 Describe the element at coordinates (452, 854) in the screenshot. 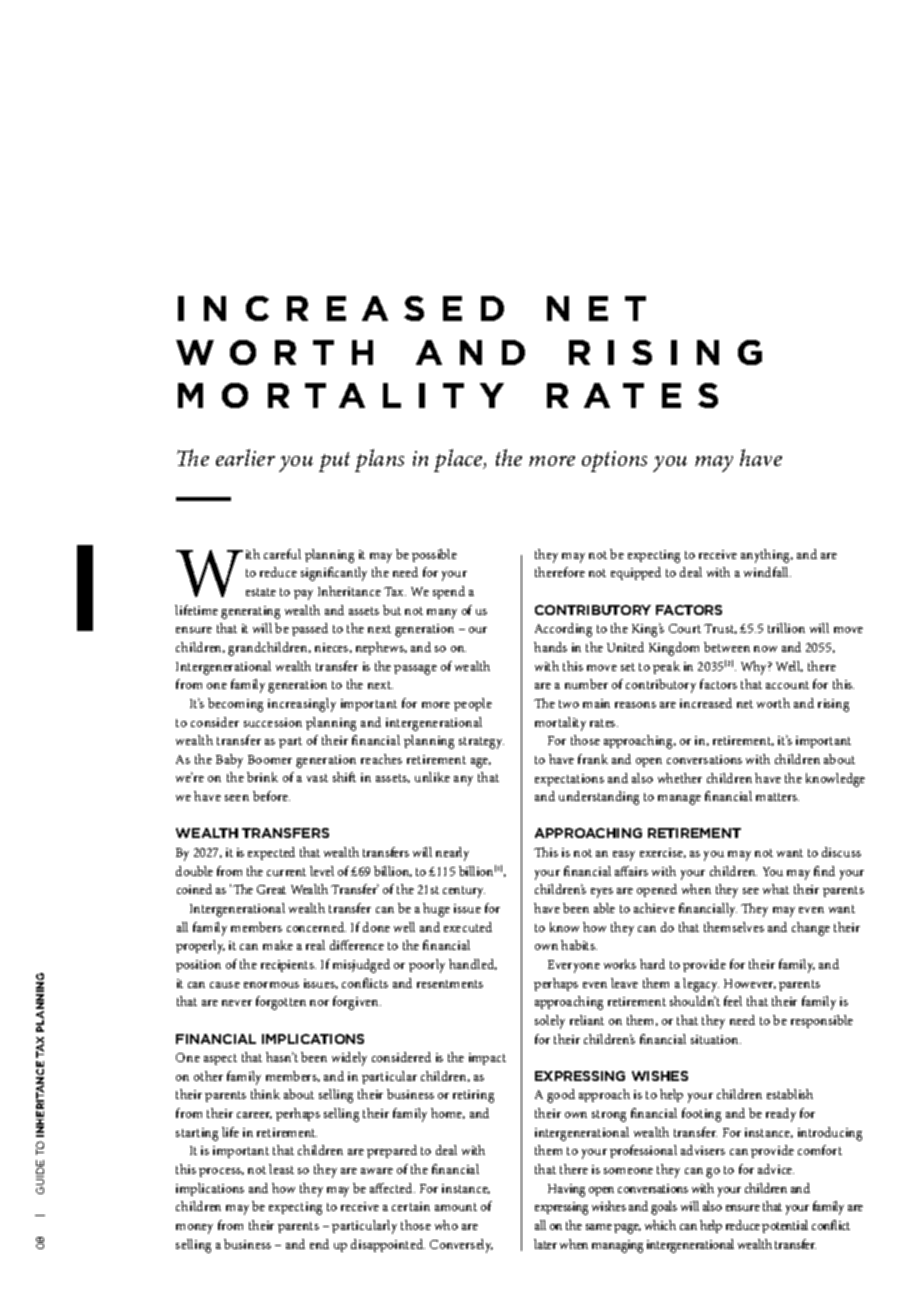

I see `nearly` at that location.
